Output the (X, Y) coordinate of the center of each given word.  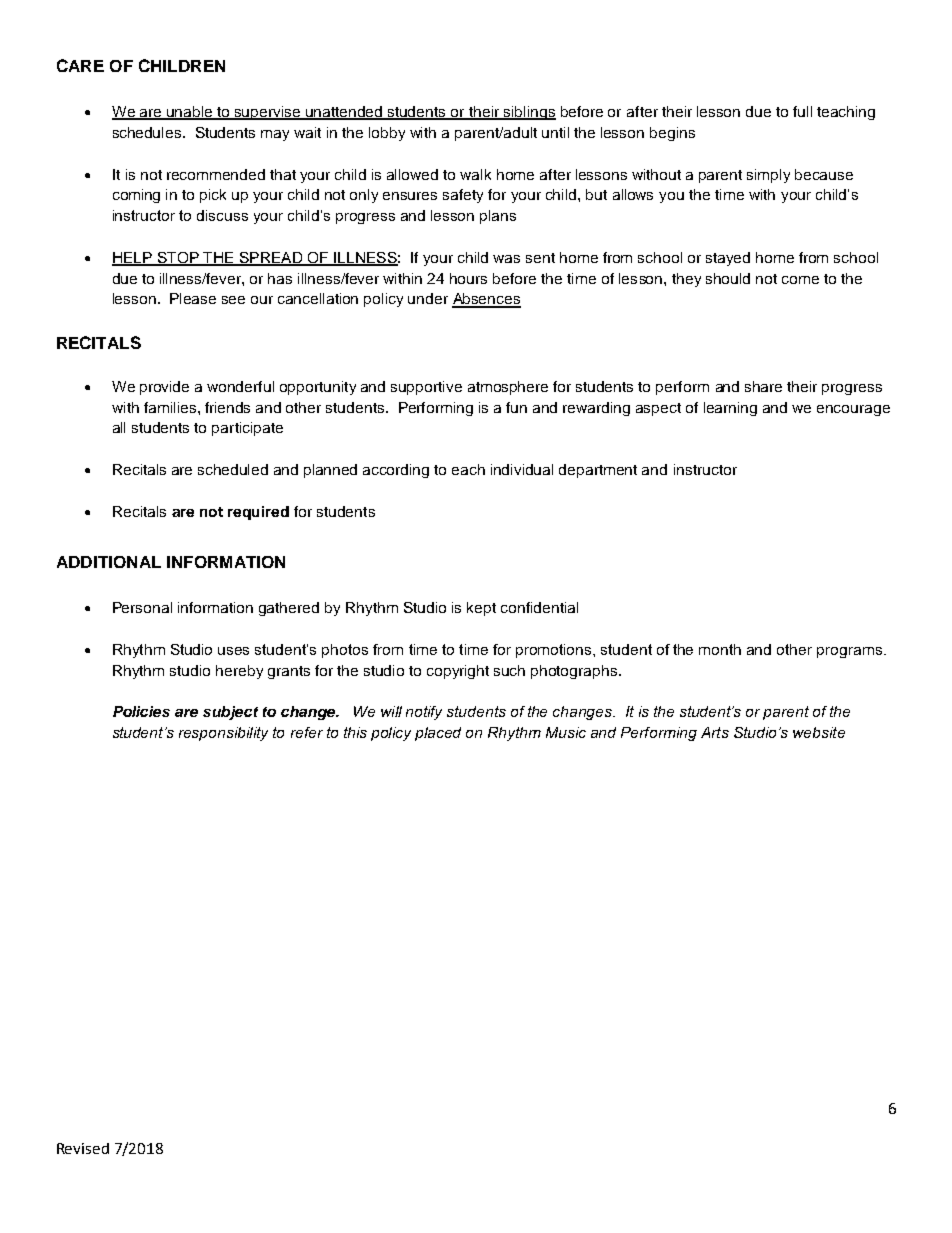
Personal (142, 607)
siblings (529, 113)
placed (438, 734)
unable (190, 112)
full (802, 111)
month (720, 649)
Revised (83, 1148)
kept (481, 609)
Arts (715, 732)
